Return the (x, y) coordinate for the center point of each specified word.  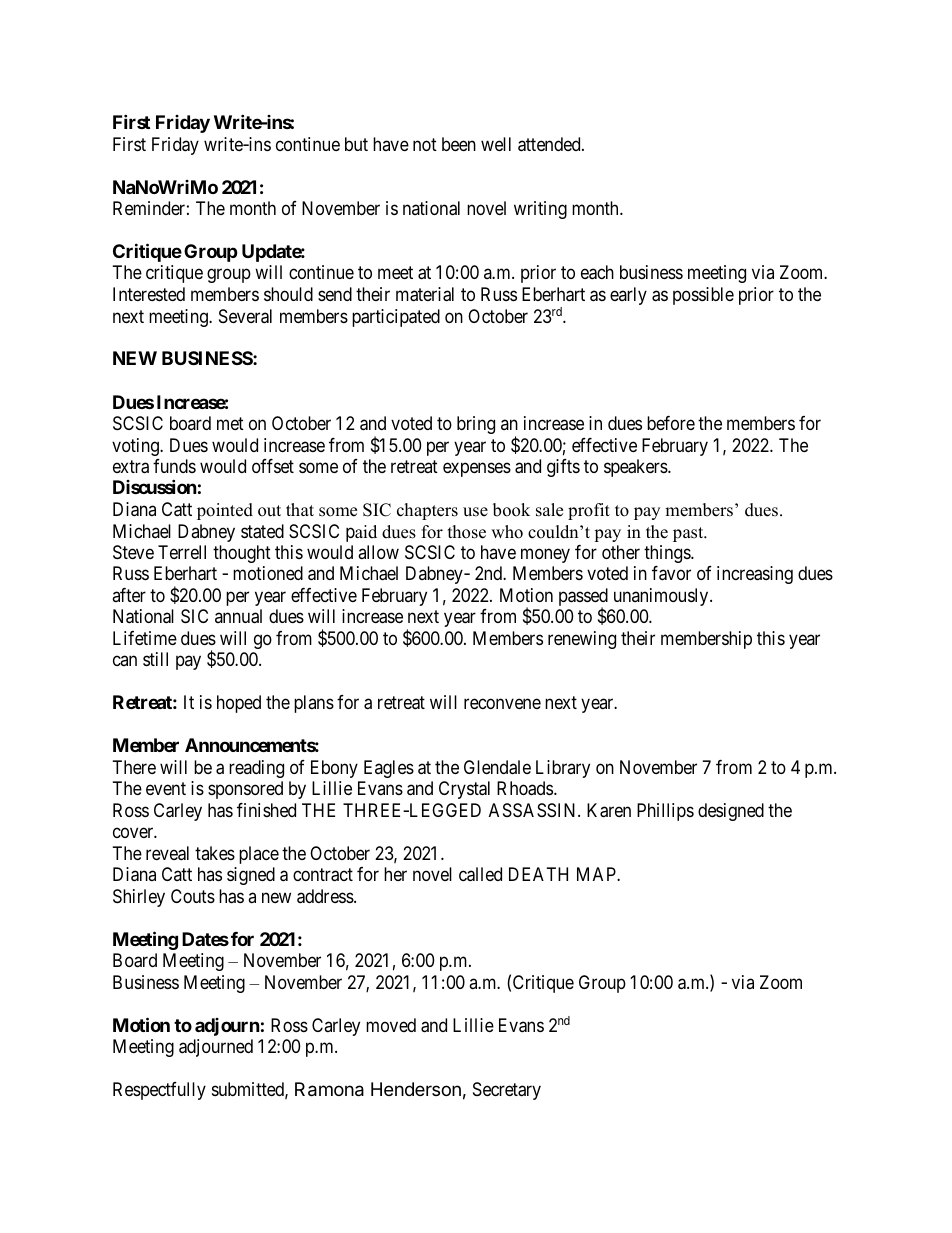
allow (378, 552)
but (356, 144)
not (425, 144)
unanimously (662, 597)
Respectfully (159, 1091)
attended (550, 144)
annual (238, 616)
